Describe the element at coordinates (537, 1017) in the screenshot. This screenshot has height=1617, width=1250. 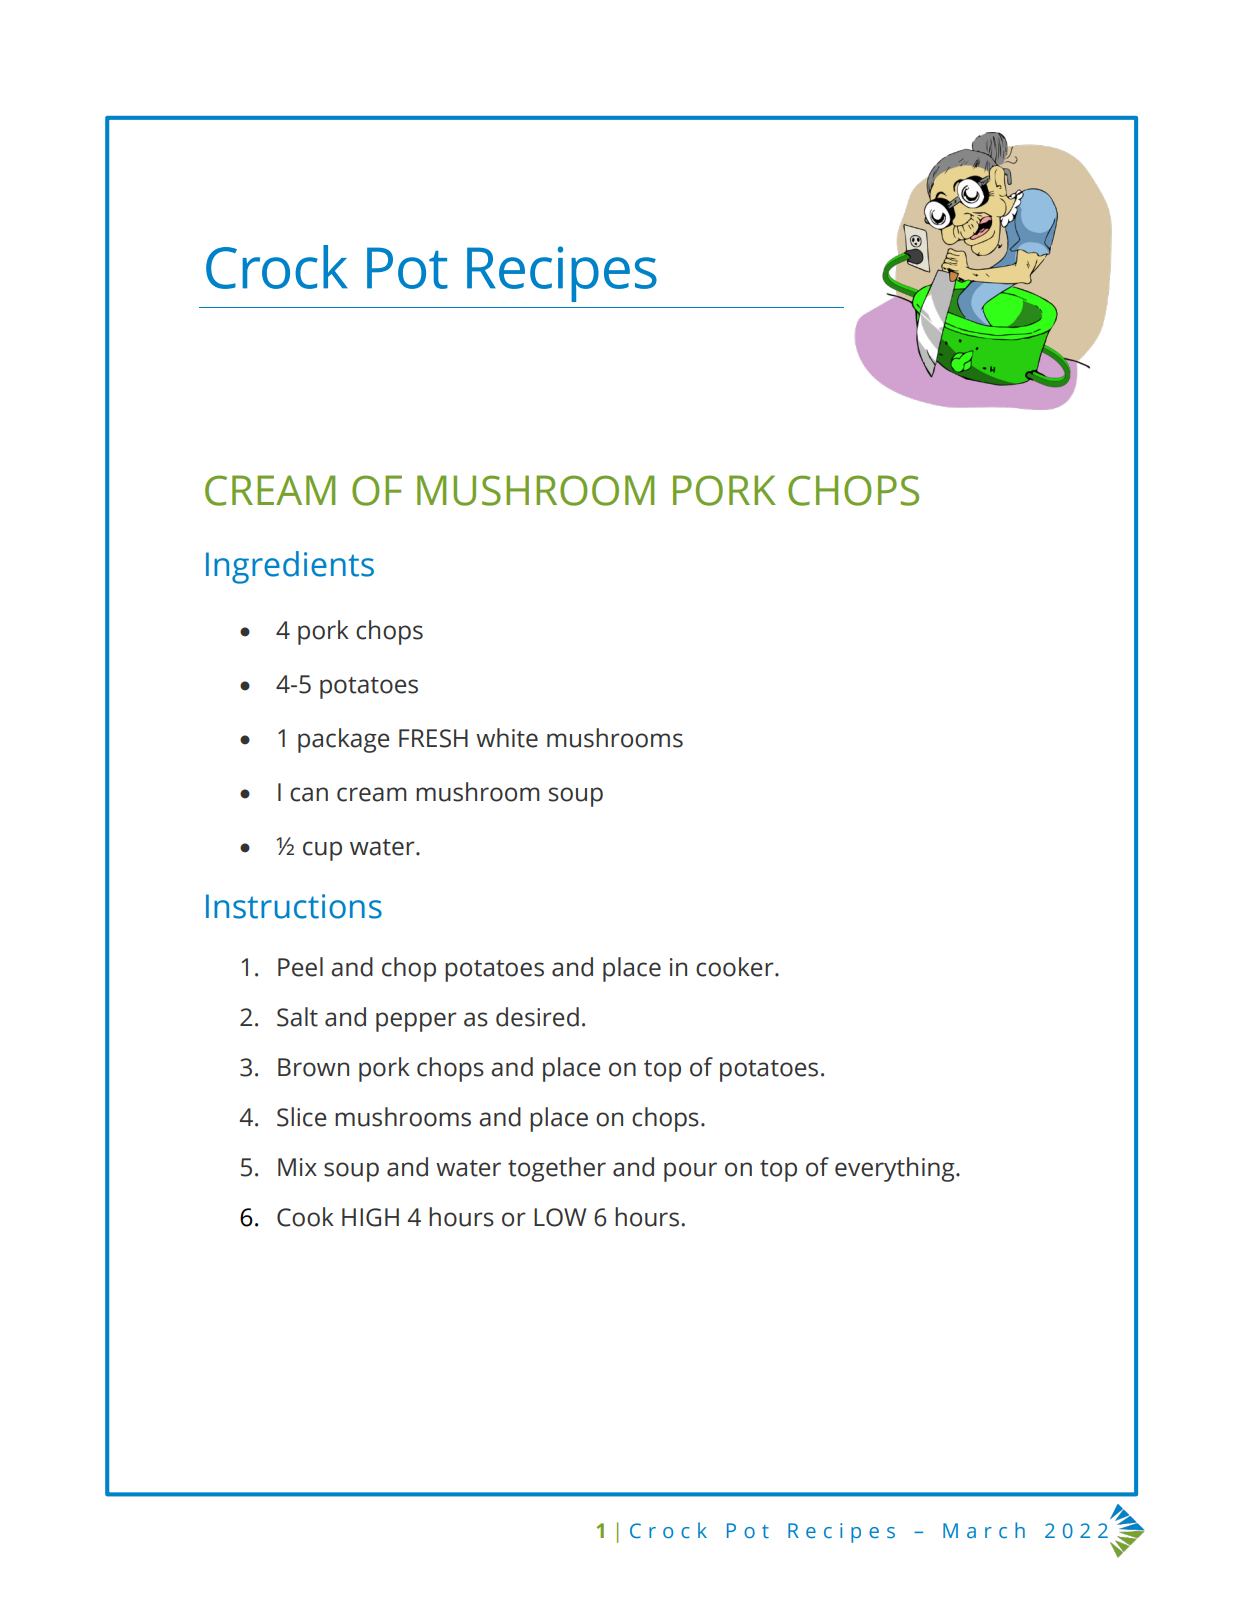
I see `desired` at that location.
